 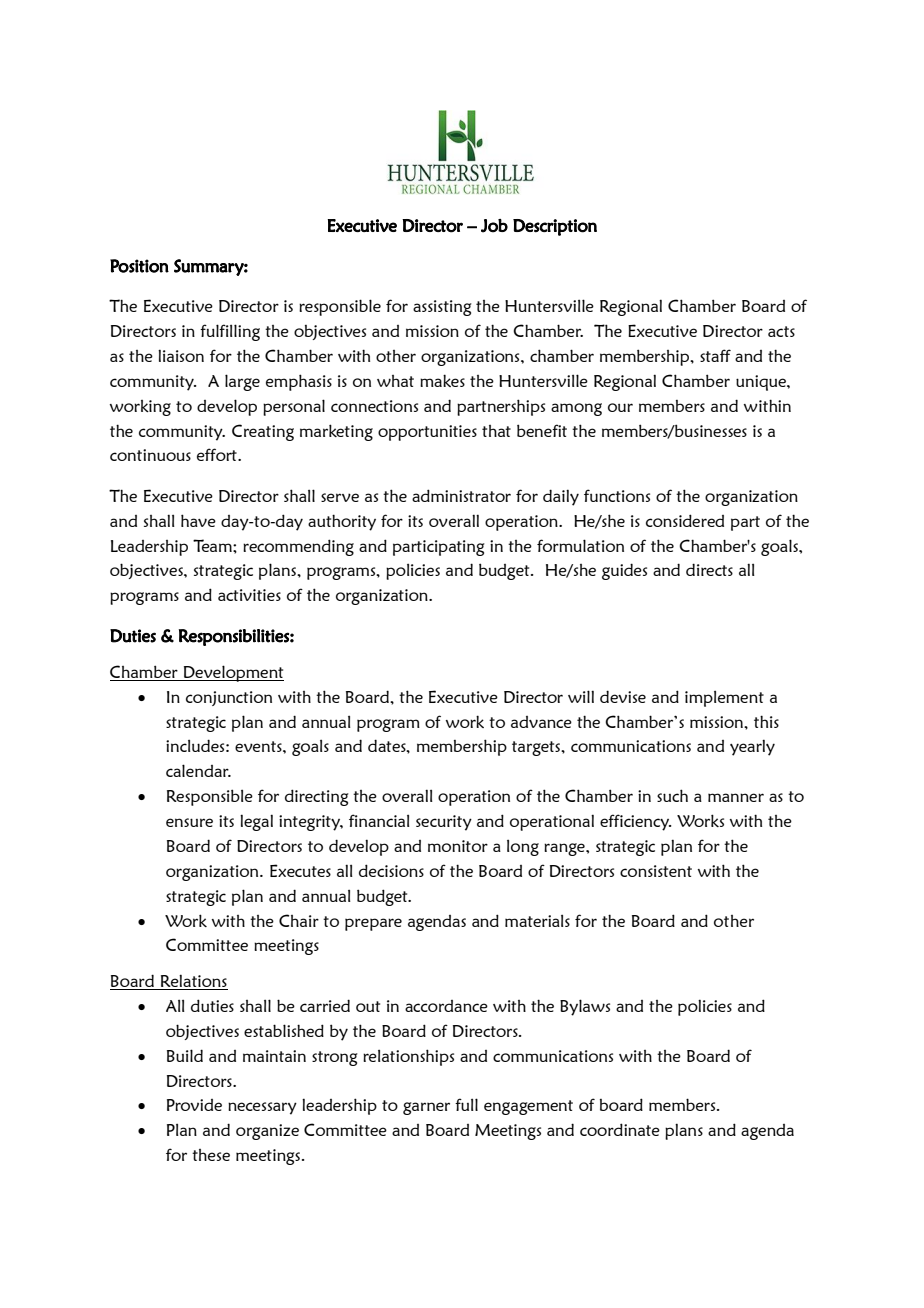 I want to click on coordinate, so click(x=620, y=1129).
